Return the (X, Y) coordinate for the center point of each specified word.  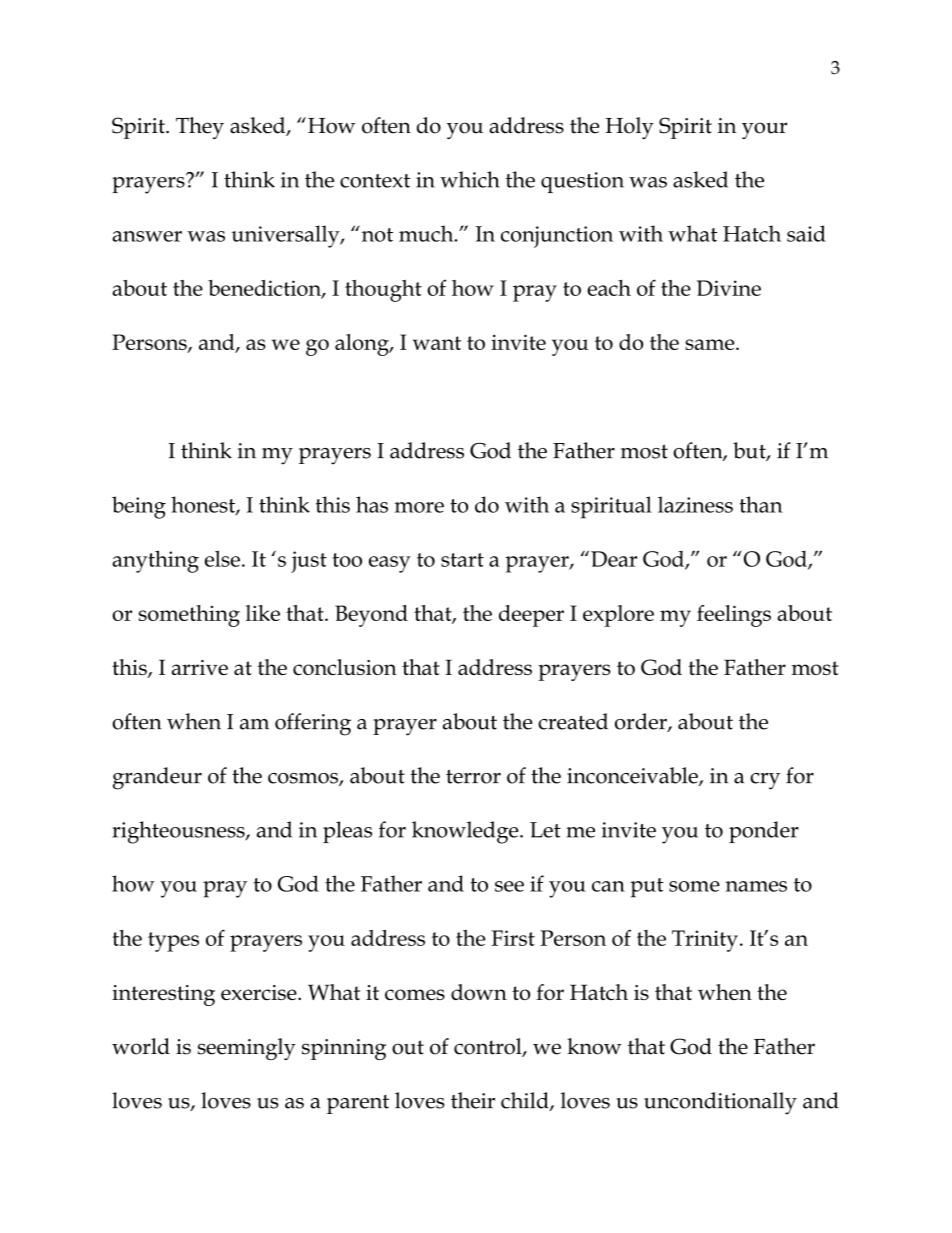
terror (473, 776)
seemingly (247, 1049)
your (764, 130)
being (139, 507)
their (473, 1100)
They (200, 128)
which (470, 179)
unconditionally (720, 1103)
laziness (695, 504)
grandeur (157, 778)
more (419, 507)
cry (765, 781)
